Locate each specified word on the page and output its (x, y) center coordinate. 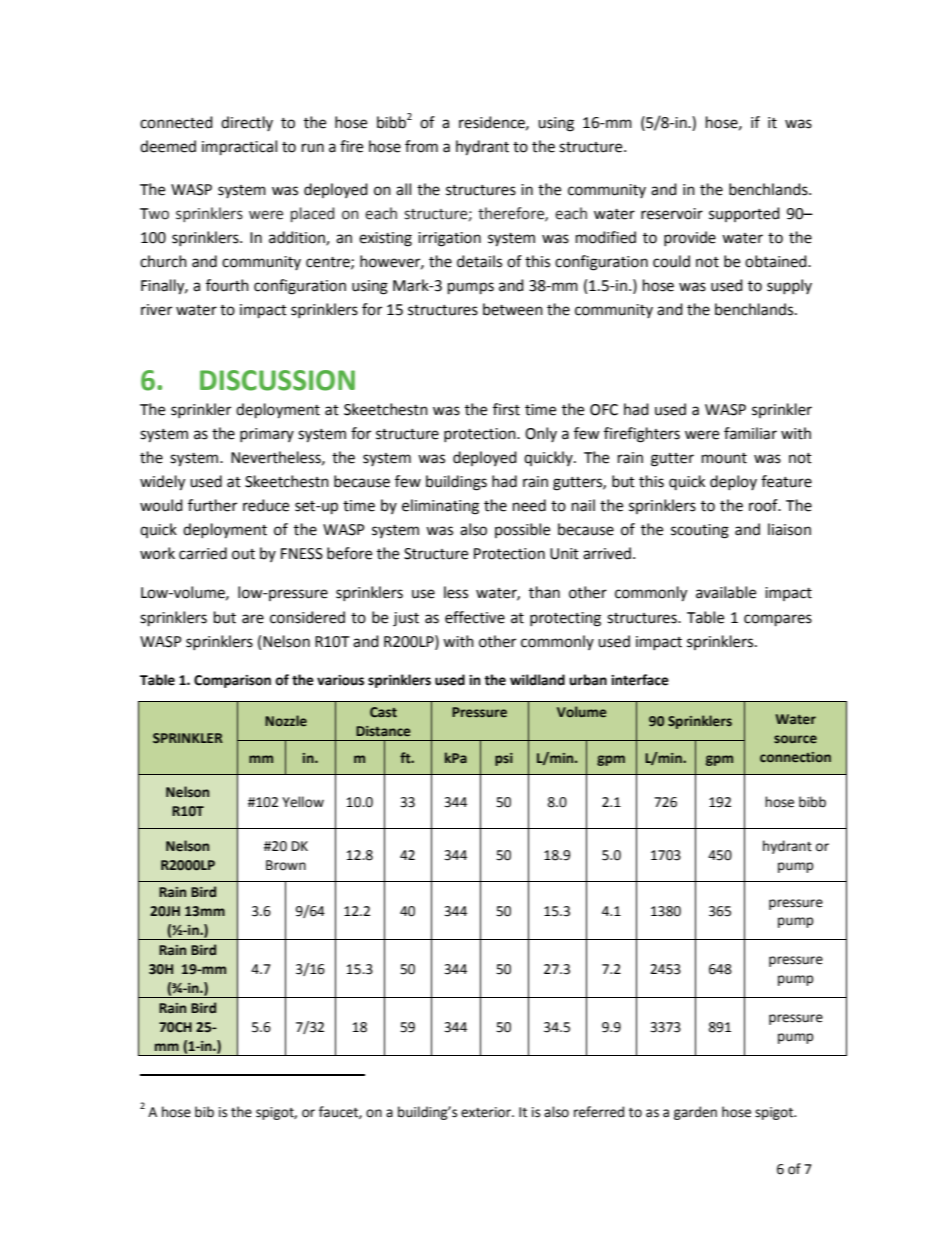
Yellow (303, 802)
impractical (239, 148)
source (795, 739)
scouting (700, 531)
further (212, 505)
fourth (227, 285)
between (513, 309)
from (421, 146)
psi (504, 759)
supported (744, 214)
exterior (487, 1112)
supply (789, 286)
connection (795, 757)
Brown (286, 865)
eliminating (440, 507)
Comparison (232, 681)
